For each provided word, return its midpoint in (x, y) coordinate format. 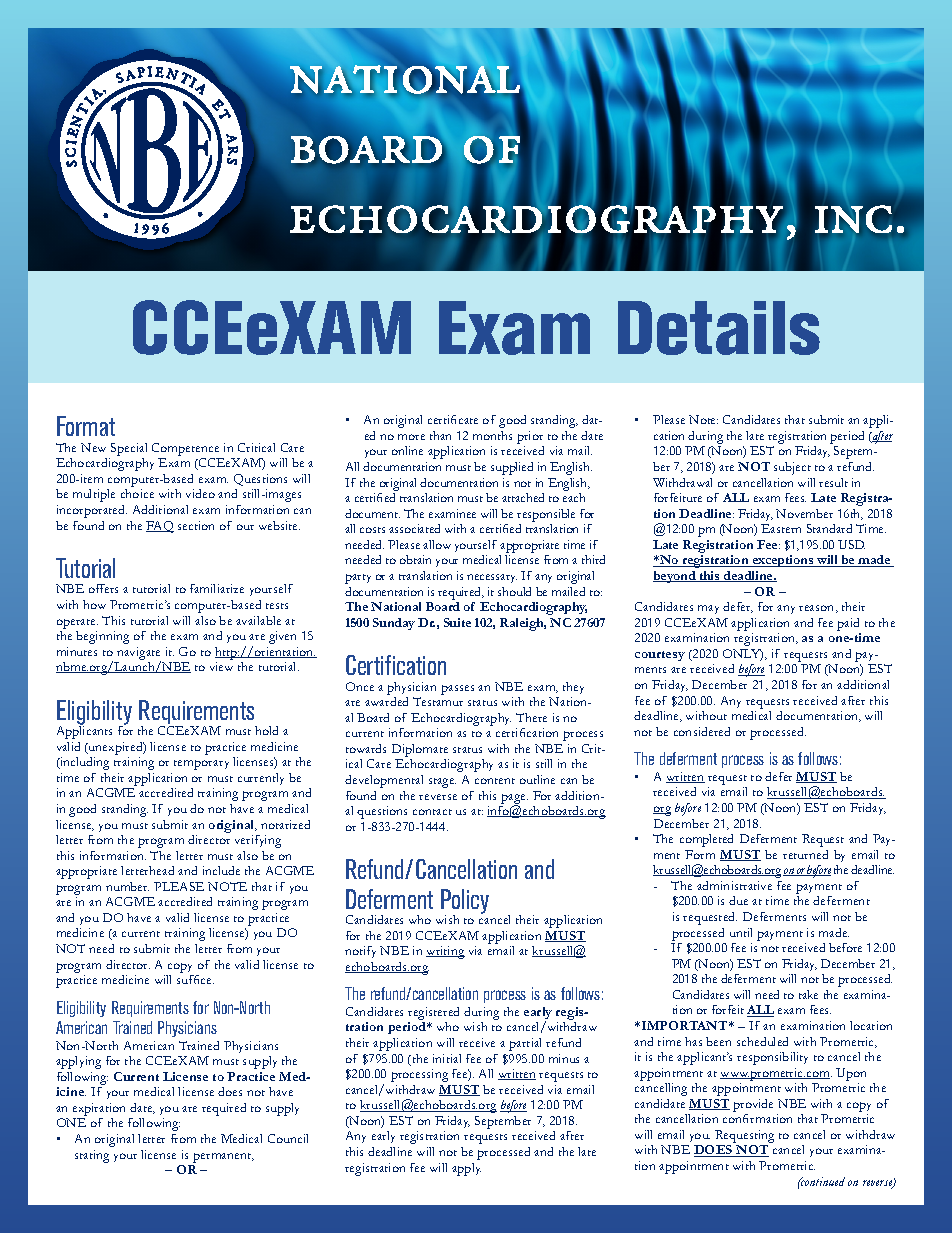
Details (719, 328)
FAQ (160, 527)
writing (445, 952)
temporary (201, 765)
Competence (185, 449)
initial (447, 1058)
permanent (223, 1158)
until (741, 932)
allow (437, 544)
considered (702, 731)
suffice (195, 979)
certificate (453, 419)
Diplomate (420, 750)
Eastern (781, 528)
